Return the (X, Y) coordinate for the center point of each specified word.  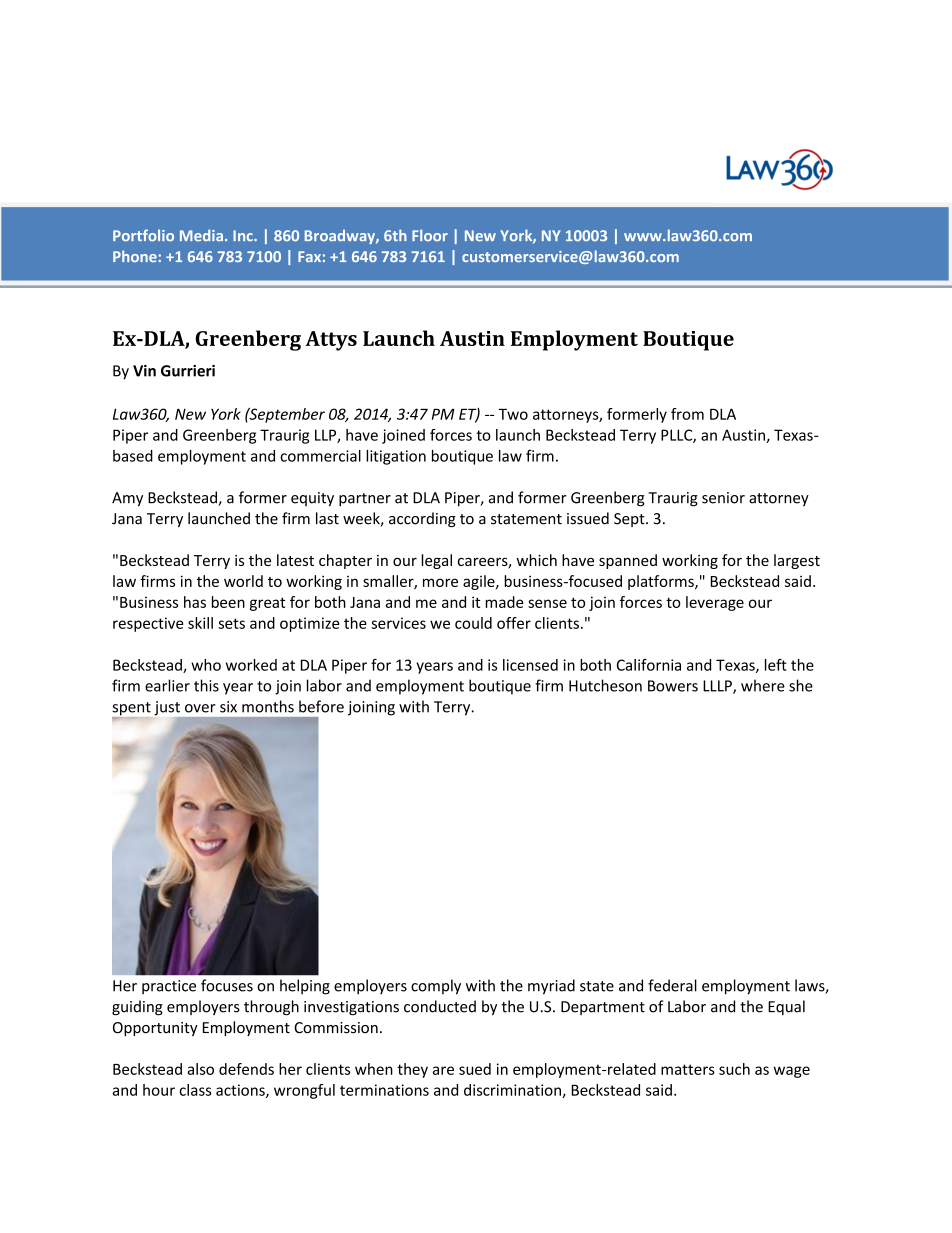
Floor (430, 235)
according (422, 519)
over (200, 708)
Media (201, 235)
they (412, 1070)
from (687, 414)
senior (723, 498)
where (763, 685)
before (321, 706)
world (243, 581)
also (200, 1069)
